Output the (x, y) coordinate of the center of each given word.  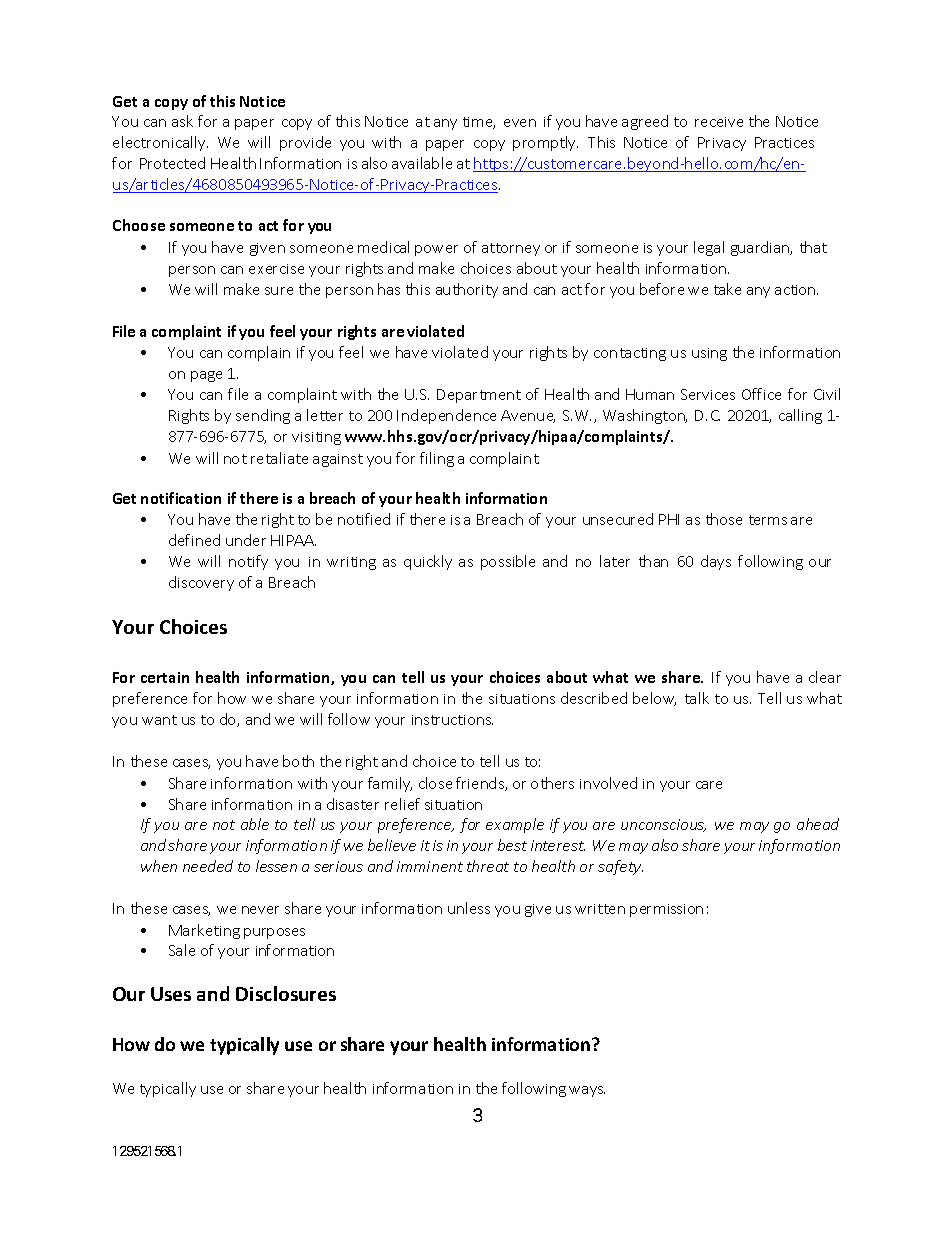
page (206, 376)
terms (768, 520)
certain (165, 677)
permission (666, 910)
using (709, 354)
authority (467, 290)
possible (508, 562)
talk (697, 698)
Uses (171, 994)
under (246, 540)
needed (208, 866)
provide (305, 143)
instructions (452, 720)
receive (719, 122)
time (479, 123)
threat (488, 866)
